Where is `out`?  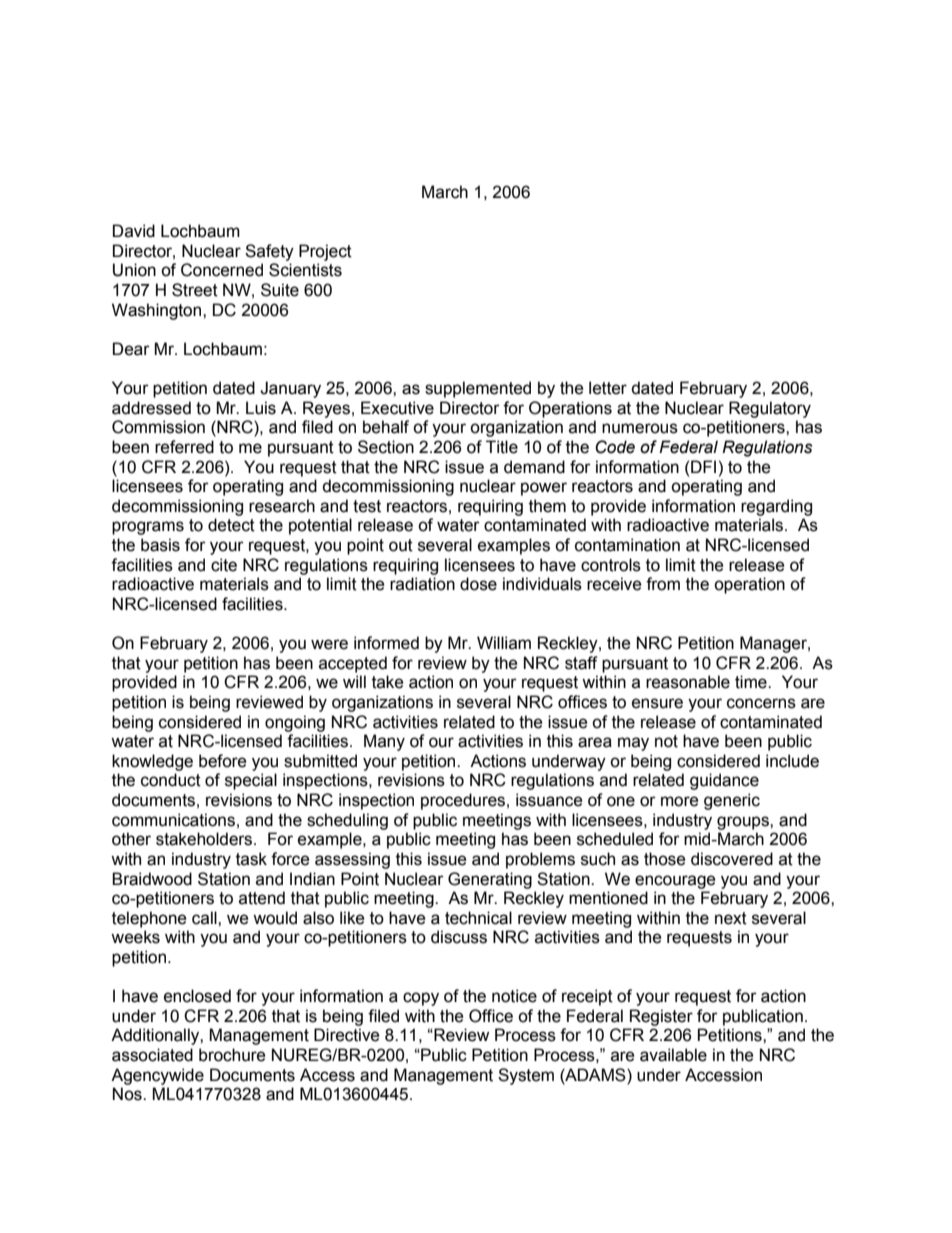 out is located at coordinates (401, 545).
